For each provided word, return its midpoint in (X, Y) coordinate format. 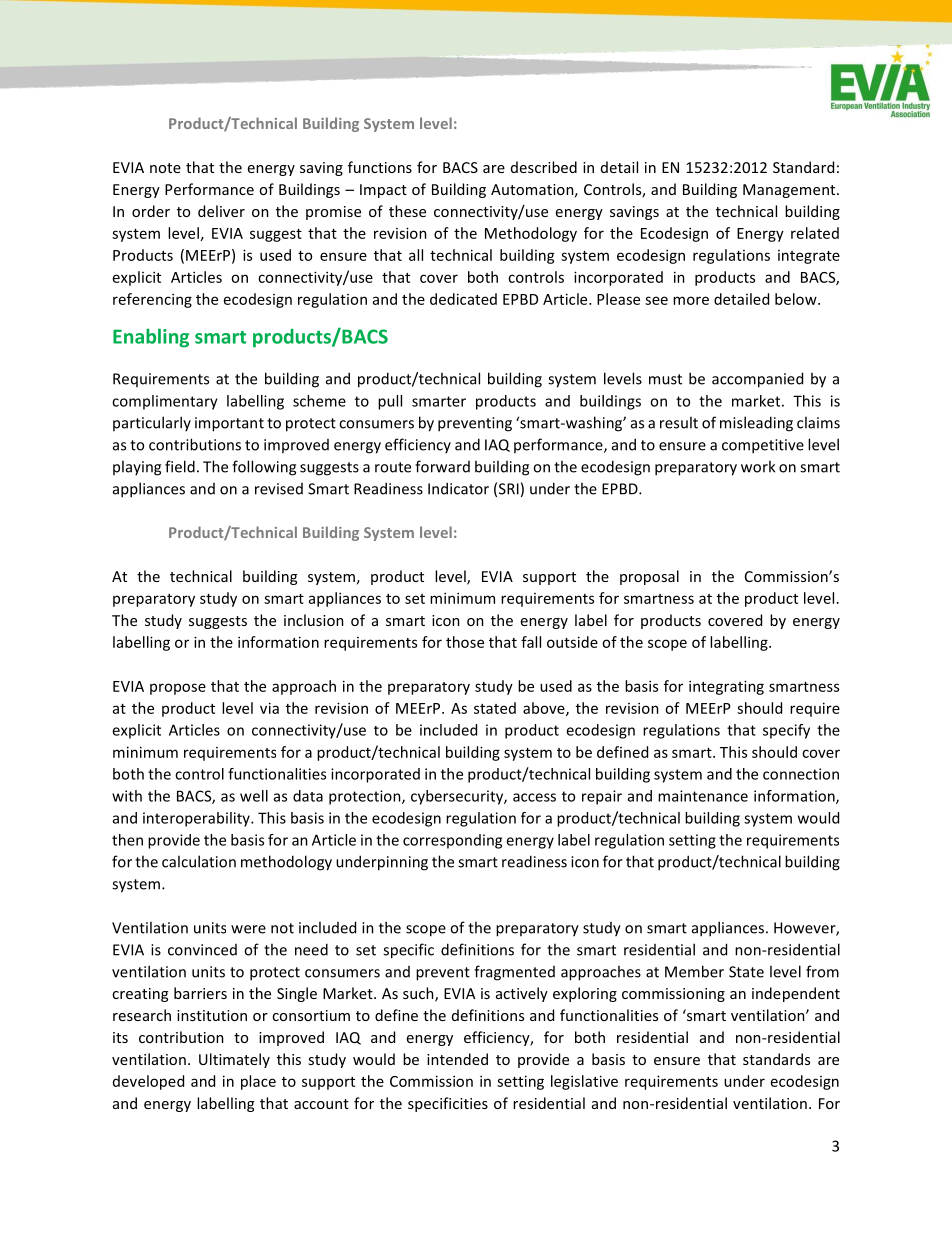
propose (178, 689)
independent (796, 994)
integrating (726, 687)
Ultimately (234, 1060)
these (407, 211)
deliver (221, 211)
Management (790, 191)
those (465, 642)
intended (457, 1059)
